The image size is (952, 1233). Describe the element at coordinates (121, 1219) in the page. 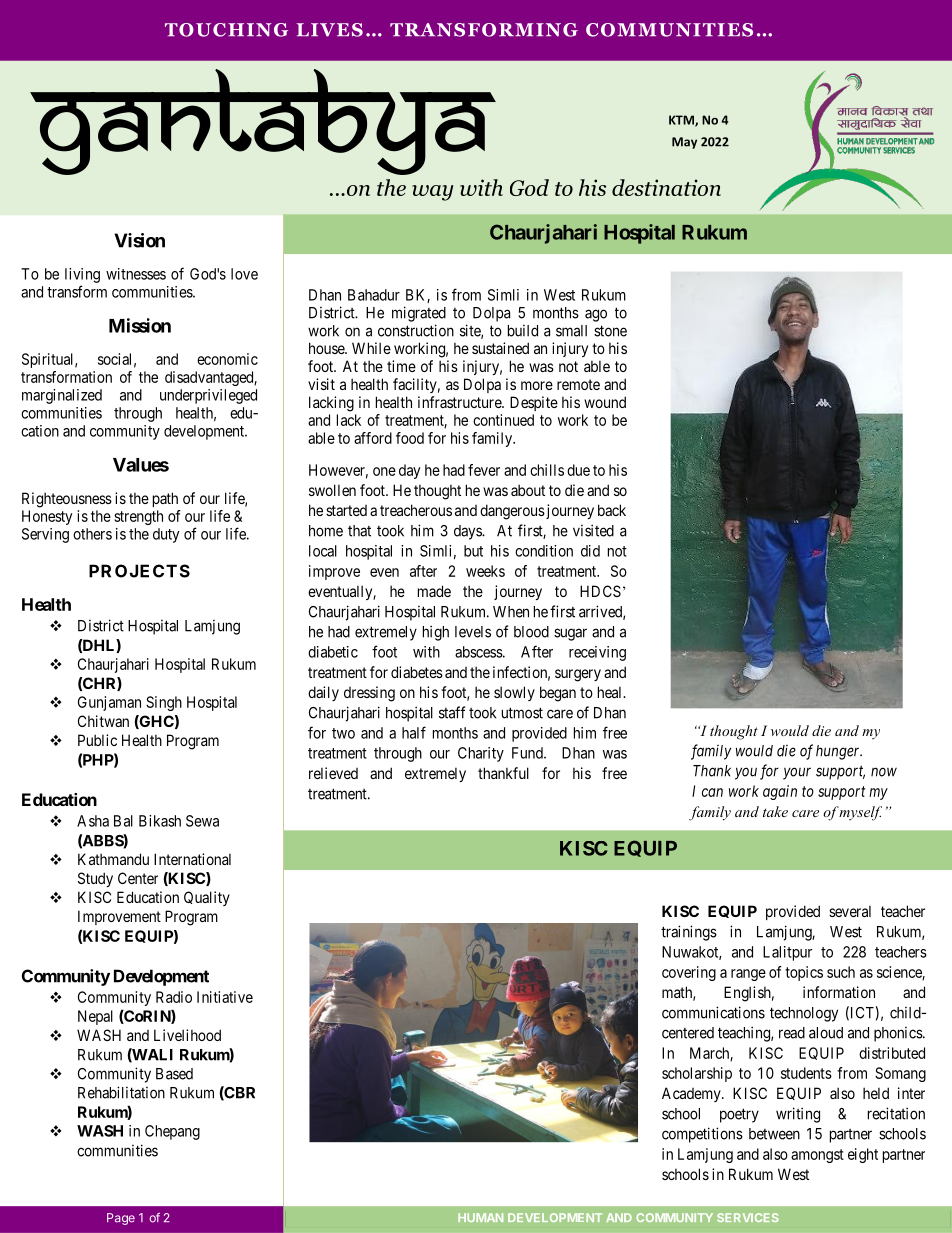

I see `Page` at that location.
